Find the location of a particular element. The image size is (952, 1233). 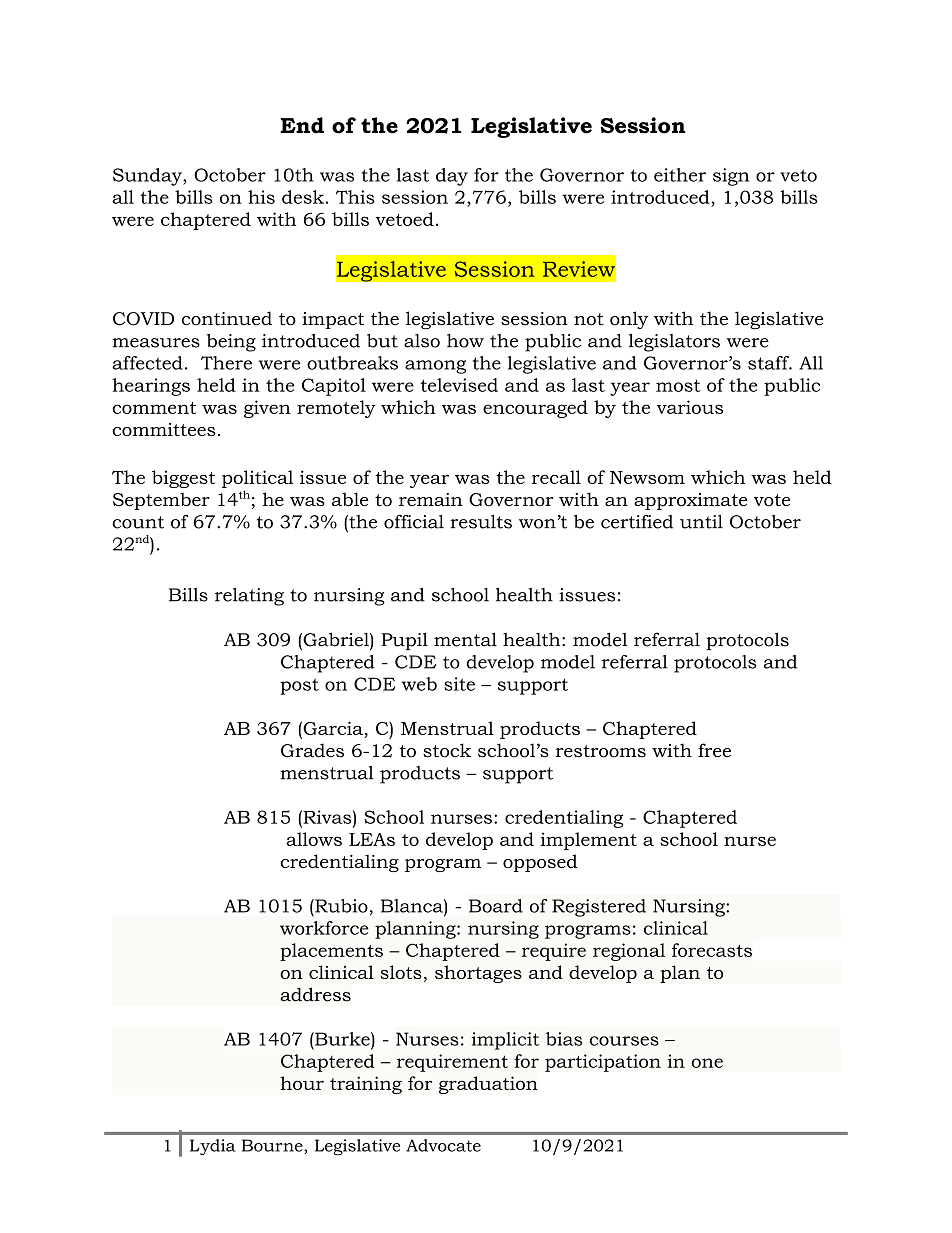

relating is located at coordinates (249, 597).
